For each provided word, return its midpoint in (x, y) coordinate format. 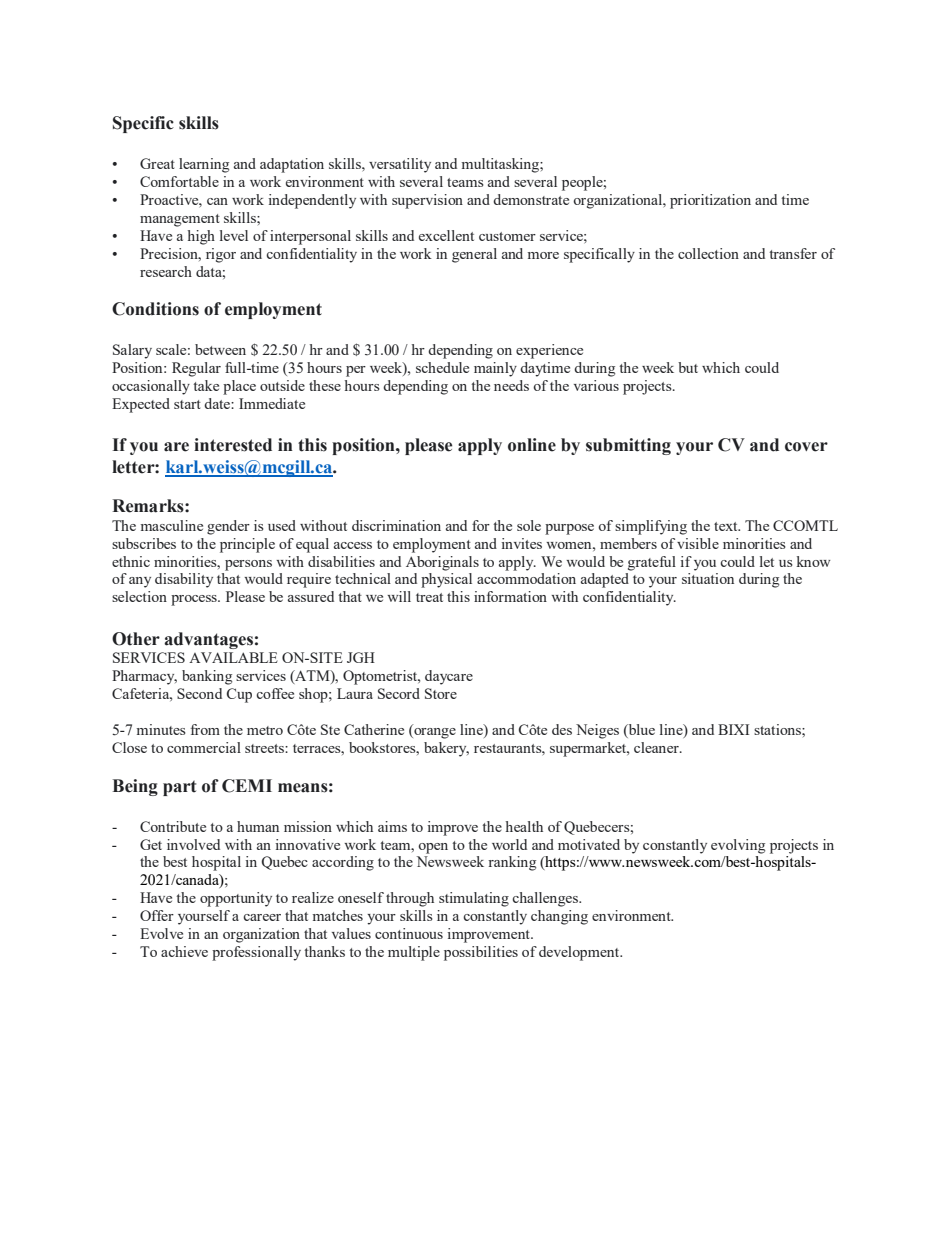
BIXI (733, 729)
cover (806, 447)
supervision (427, 201)
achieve (184, 951)
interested (233, 445)
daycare (449, 677)
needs (511, 385)
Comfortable (179, 181)
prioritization (710, 201)
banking (207, 677)
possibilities (481, 953)
